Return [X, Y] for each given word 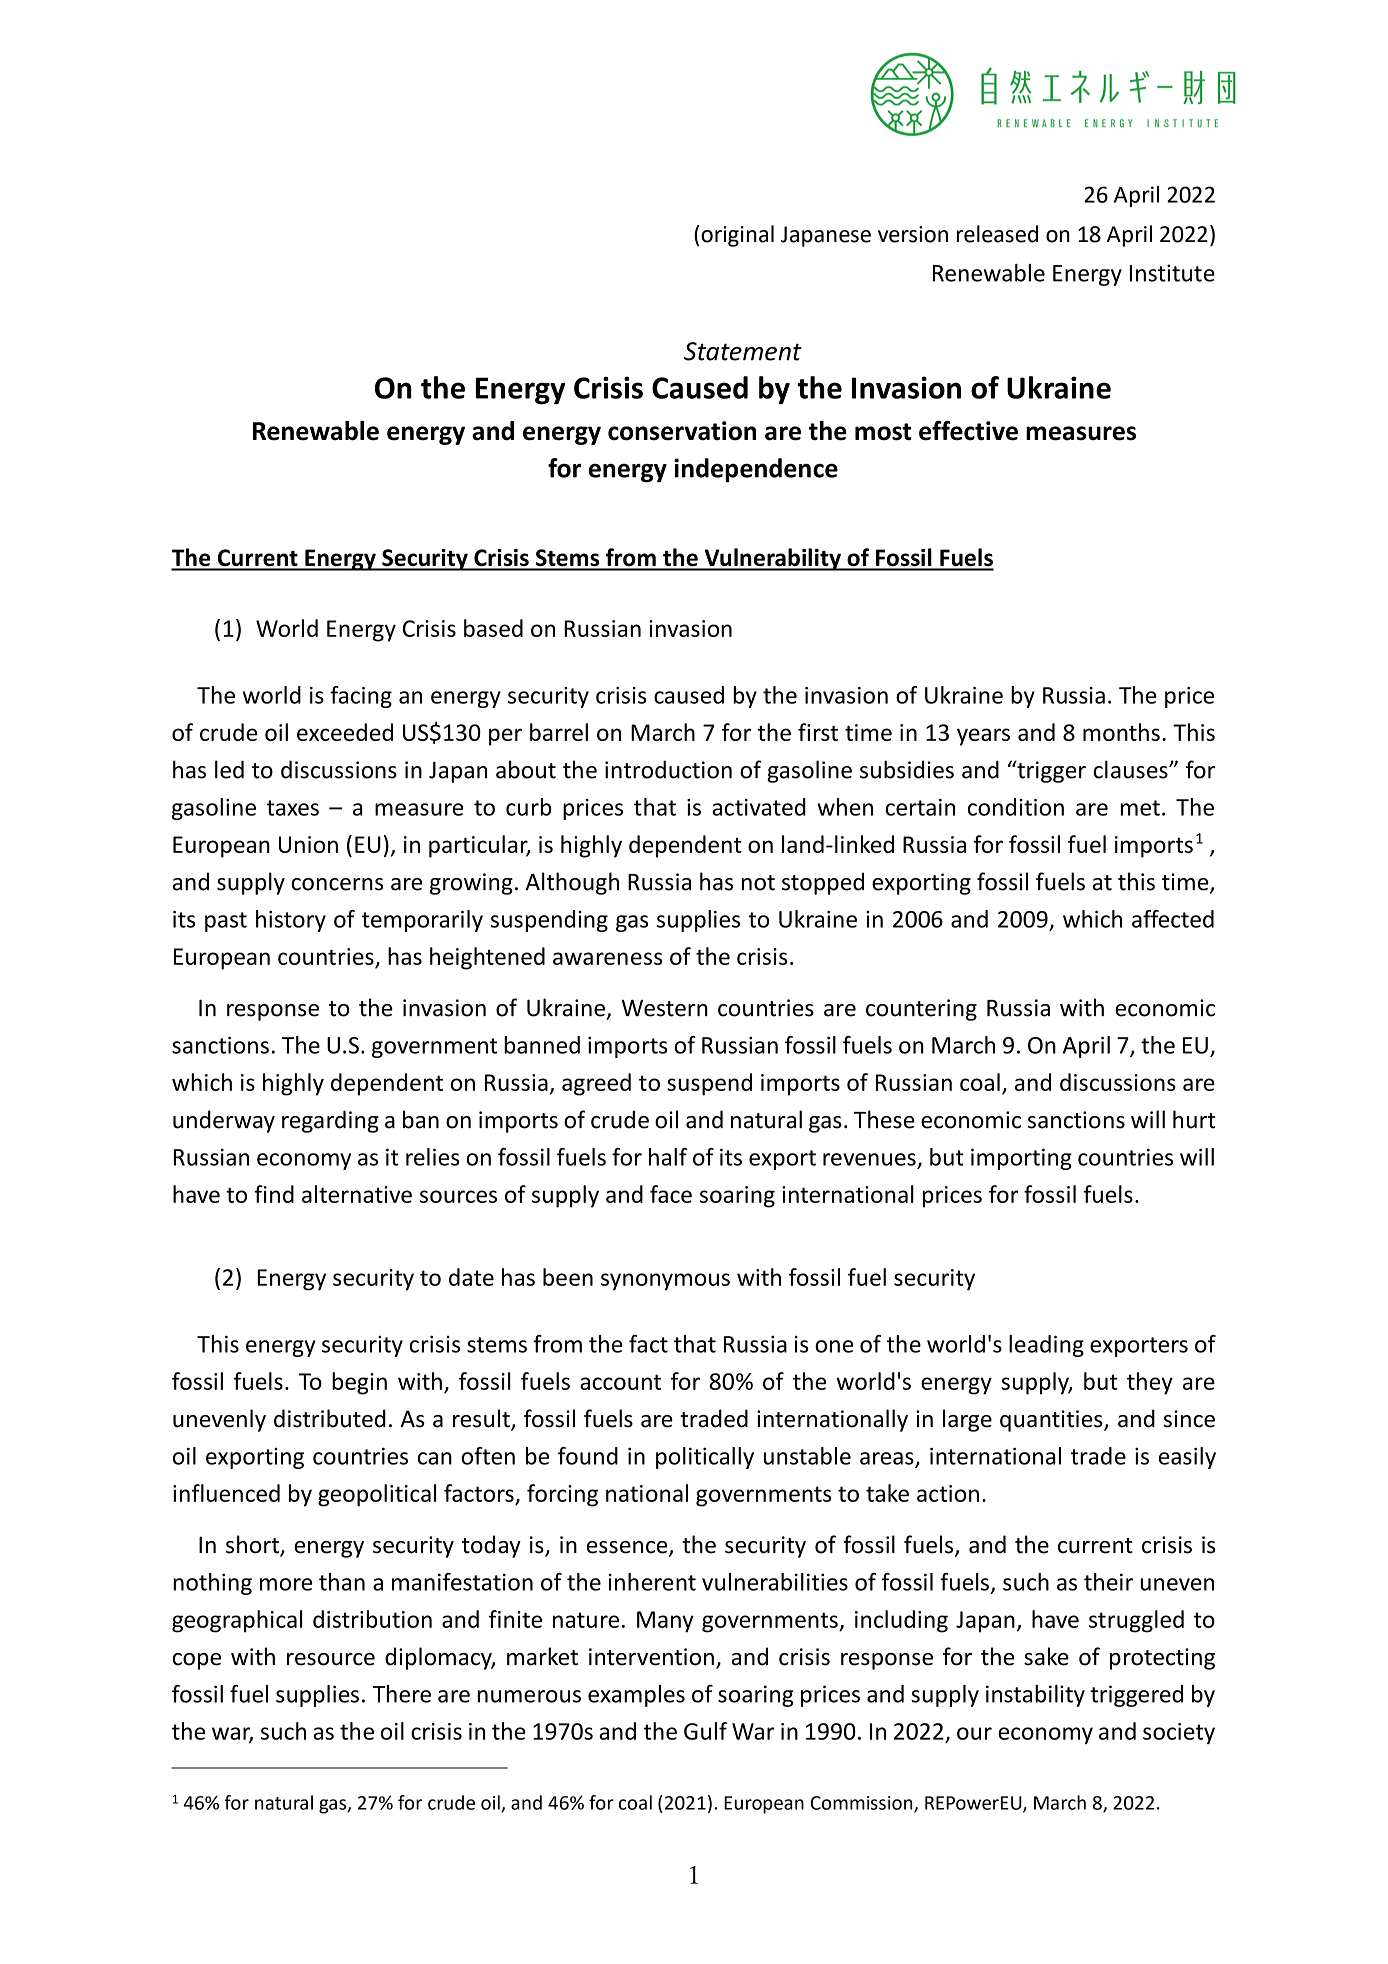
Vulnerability [772, 559]
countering [921, 1010]
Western [664, 1008]
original [737, 236]
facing [361, 697]
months [1121, 732]
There [402, 1694]
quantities [1052, 1421]
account [620, 1382]
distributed [330, 1418]
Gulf [705, 1731]
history [291, 921]
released [997, 234]
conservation [682, 431]
